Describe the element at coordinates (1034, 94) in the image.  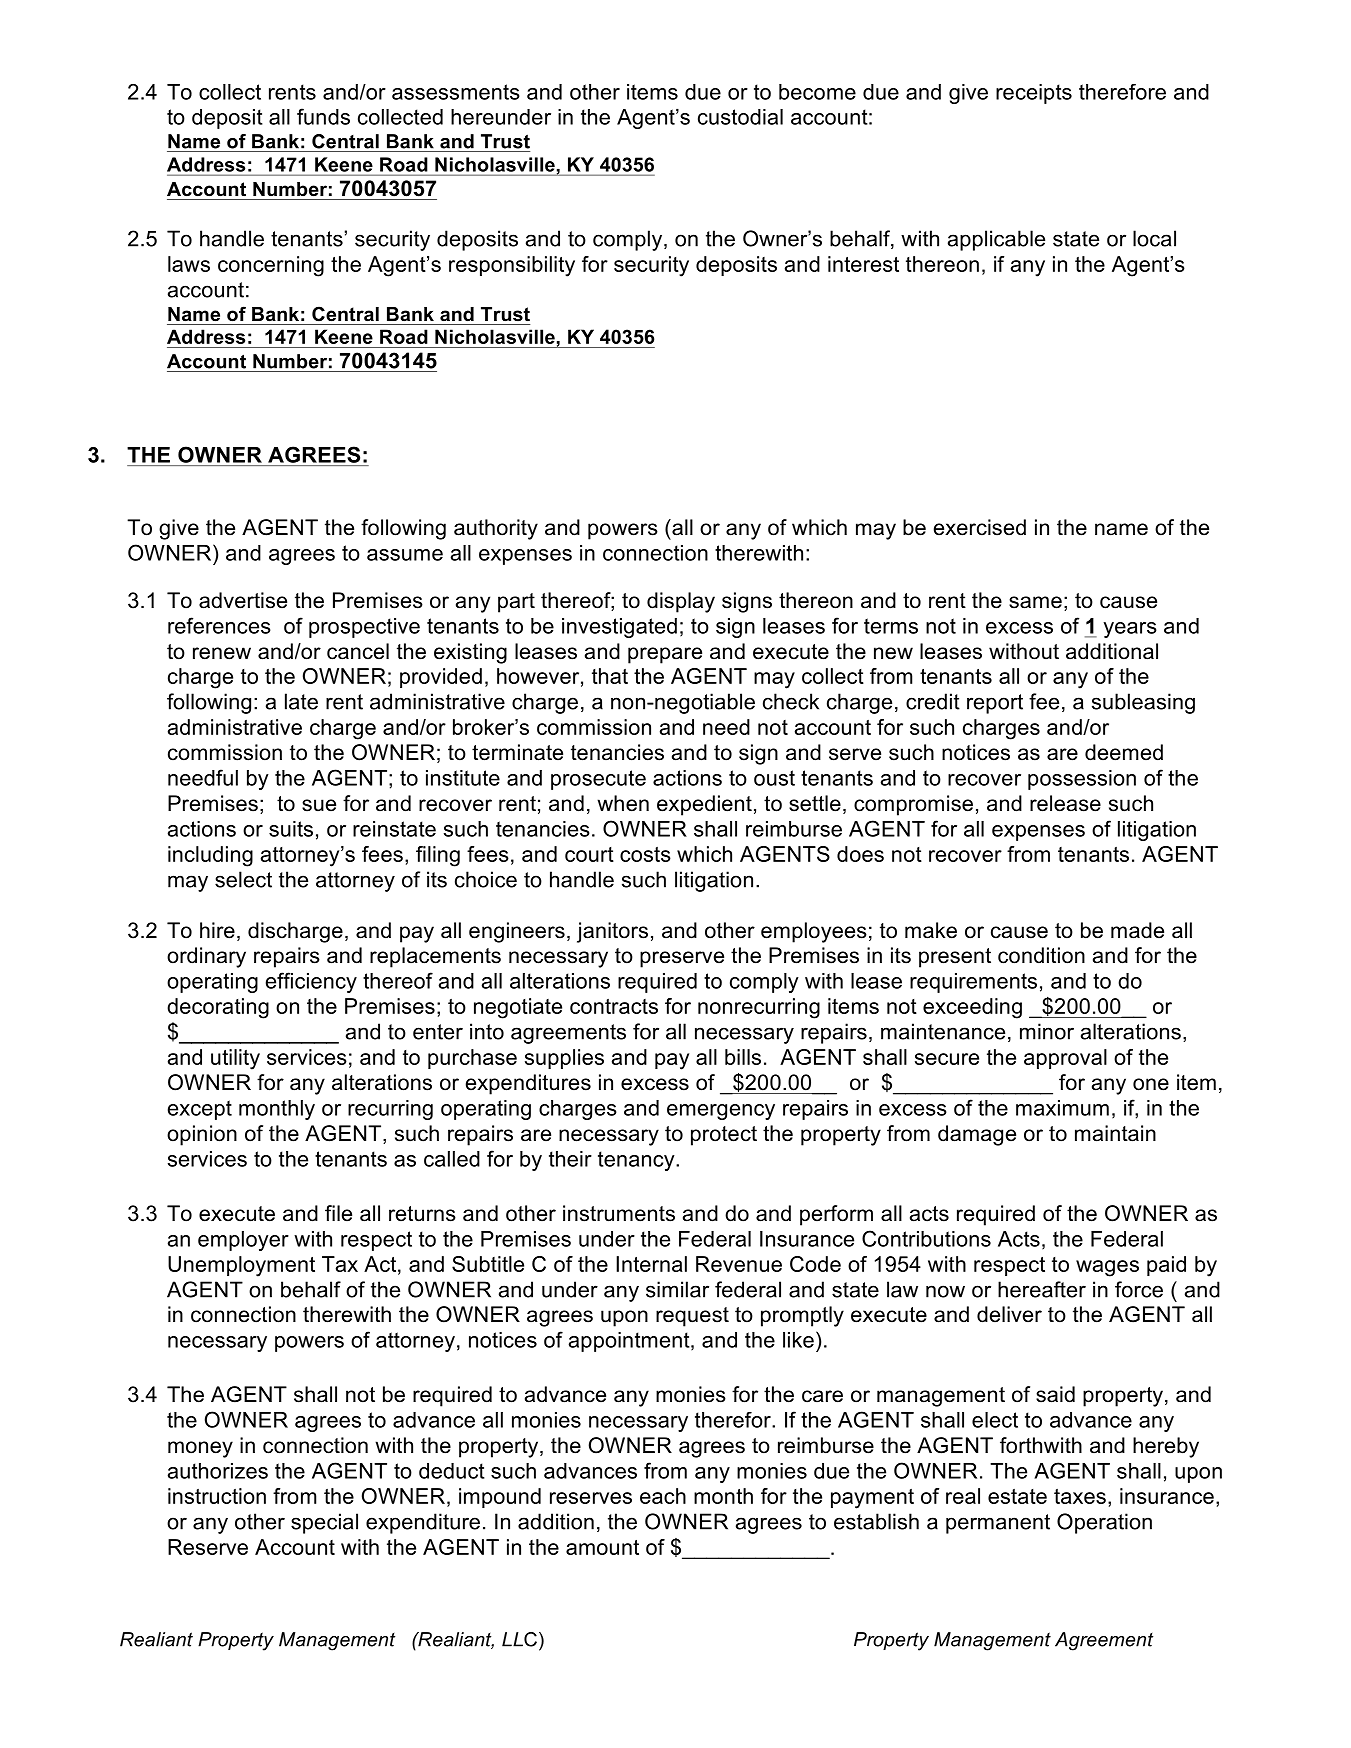
I see `receipts` at that location.
